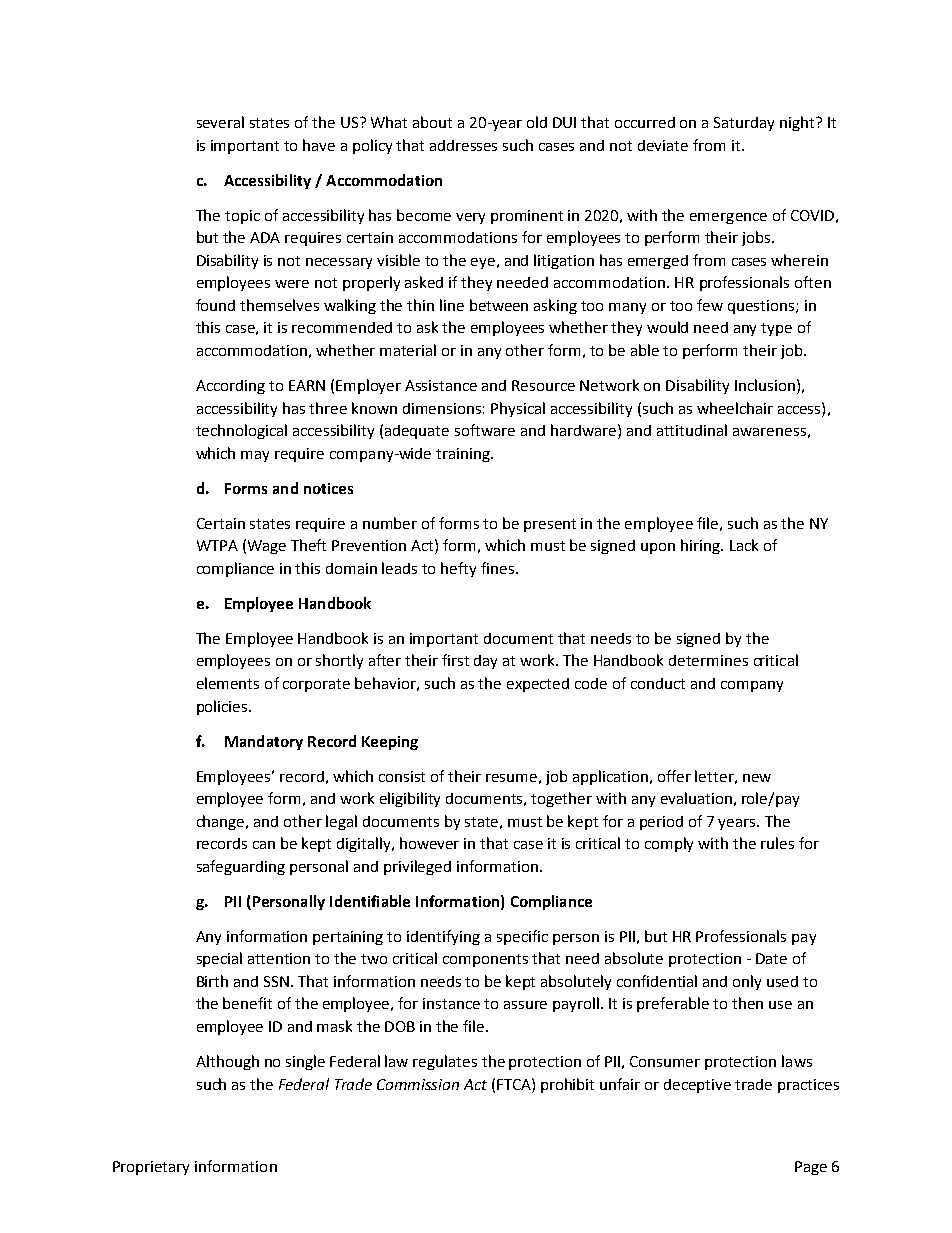 The width and height of the document is (952, 1233). What do you see at coordinates (769, 432) in the document?
I see `awareness` at bounding box center [769, 432].
